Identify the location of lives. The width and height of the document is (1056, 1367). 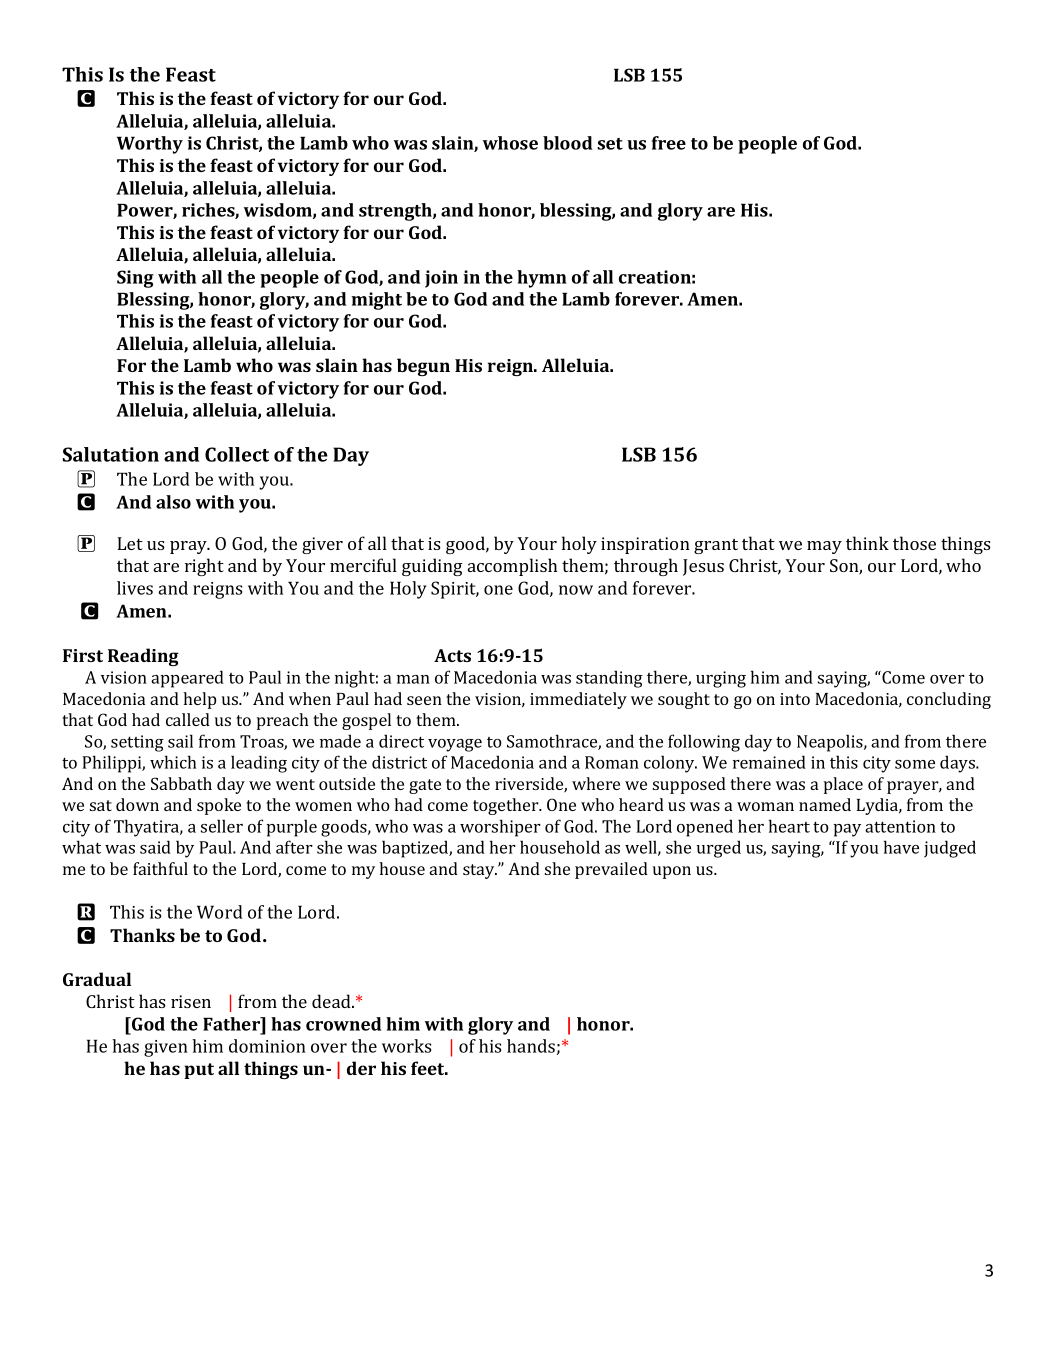
(135, 588).
